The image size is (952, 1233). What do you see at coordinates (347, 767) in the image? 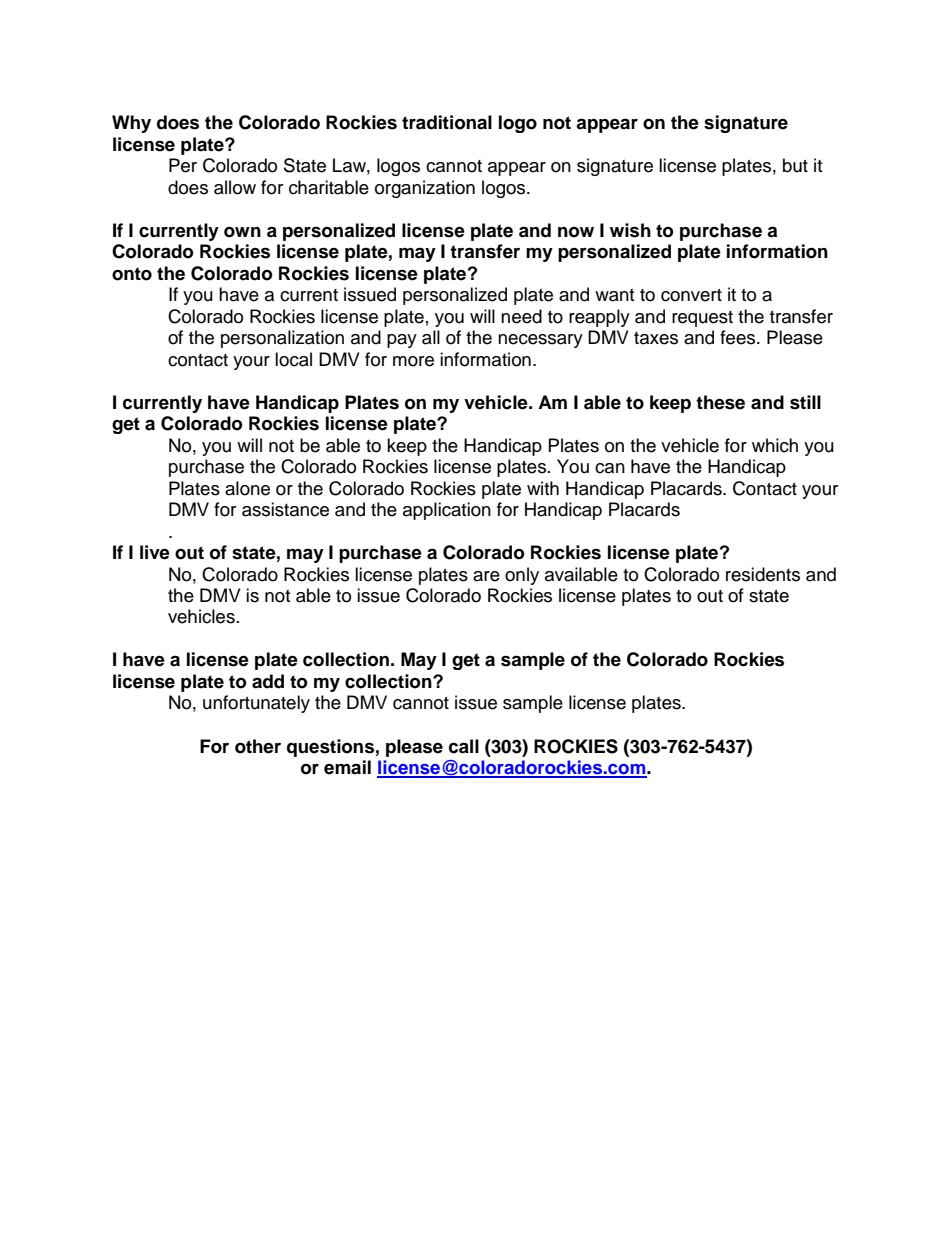
I see `email` at bounding box center [347, 767].
